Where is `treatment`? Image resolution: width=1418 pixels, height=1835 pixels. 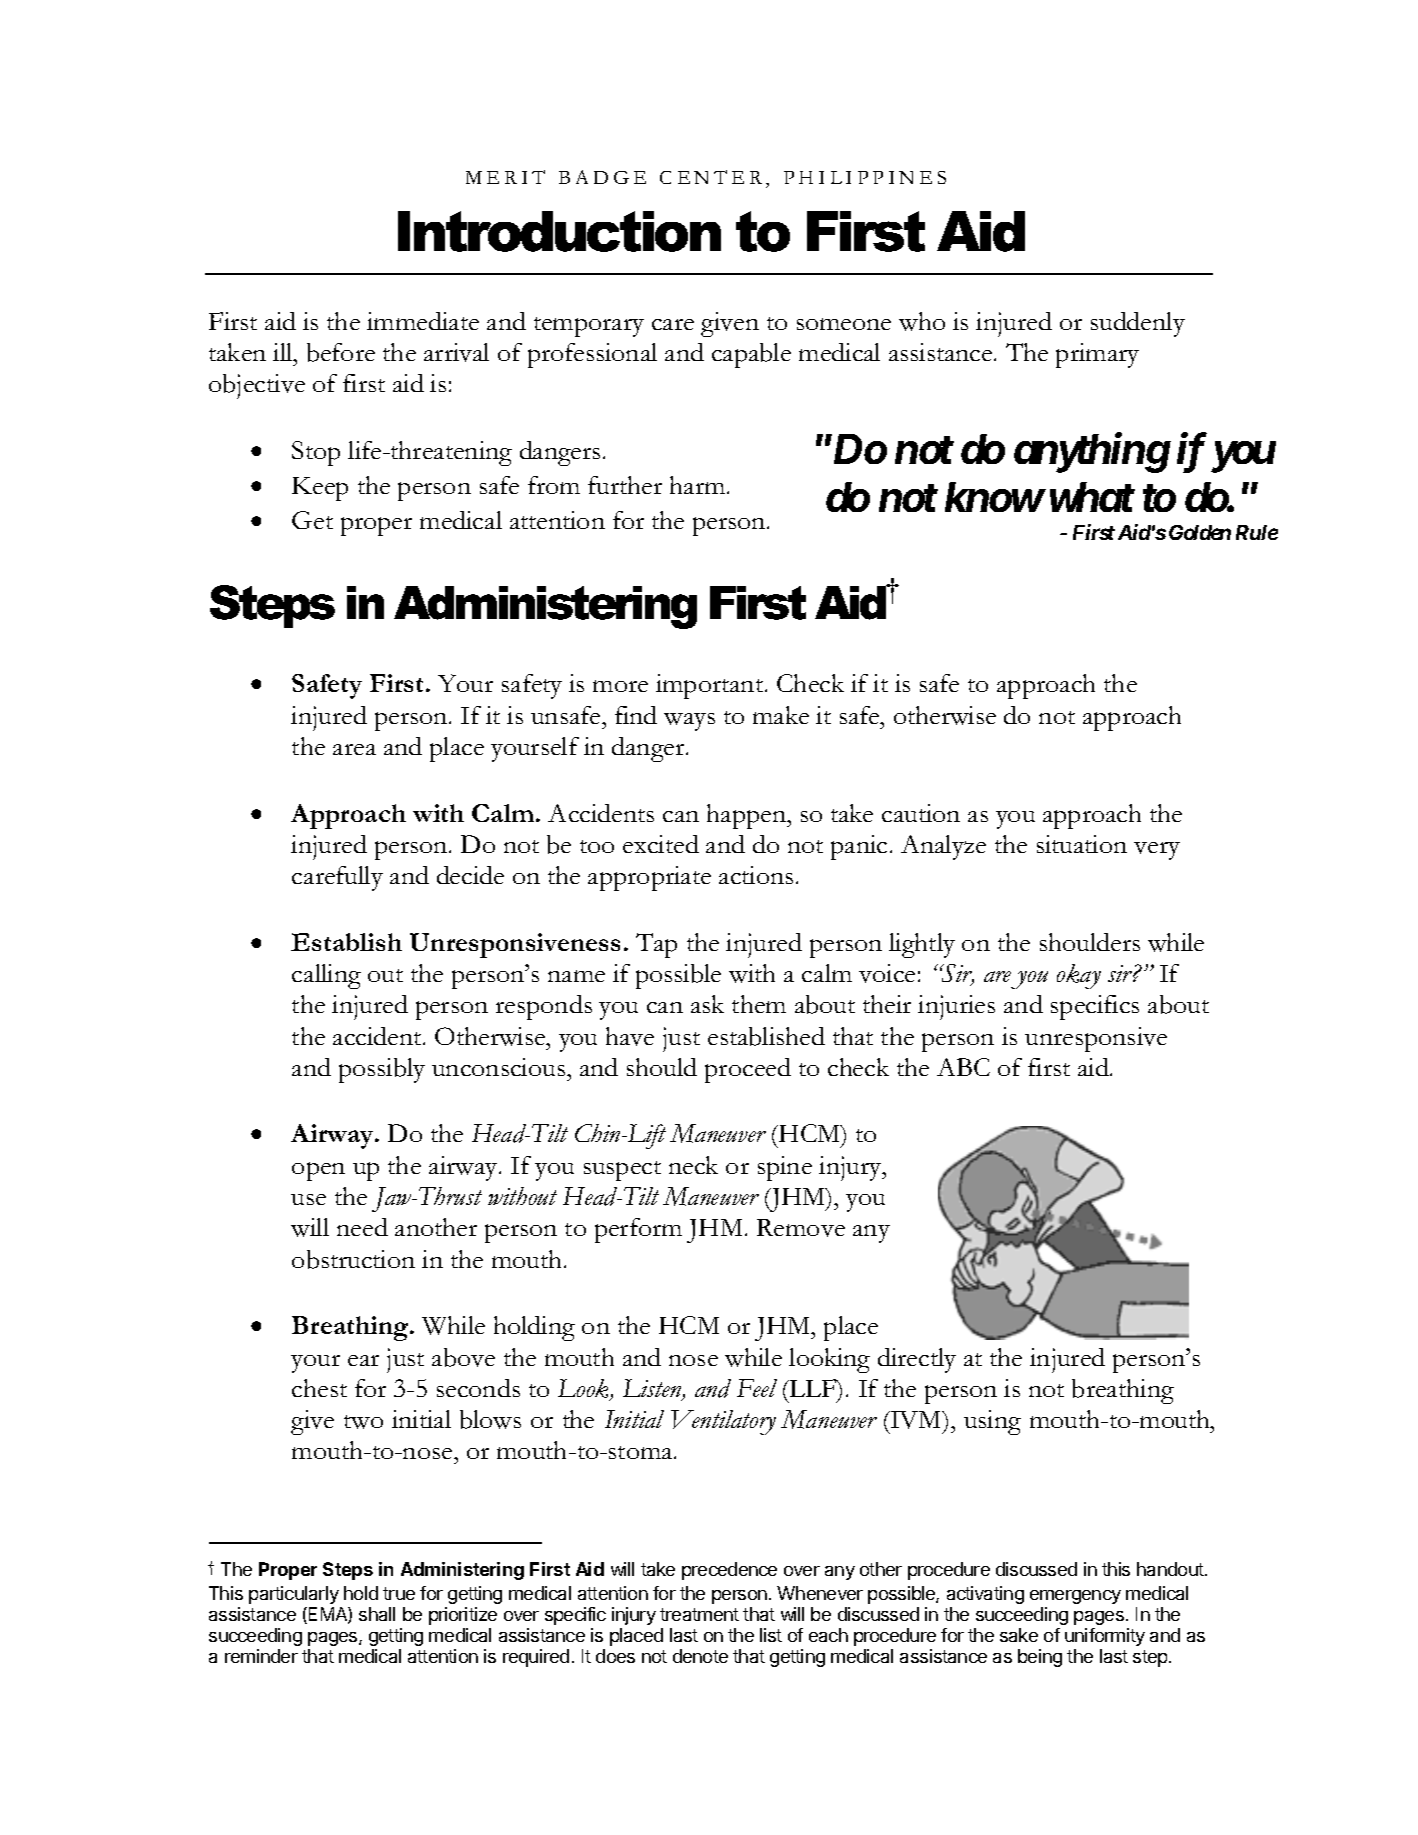 treatment is located at coordinates (699, 1614).
